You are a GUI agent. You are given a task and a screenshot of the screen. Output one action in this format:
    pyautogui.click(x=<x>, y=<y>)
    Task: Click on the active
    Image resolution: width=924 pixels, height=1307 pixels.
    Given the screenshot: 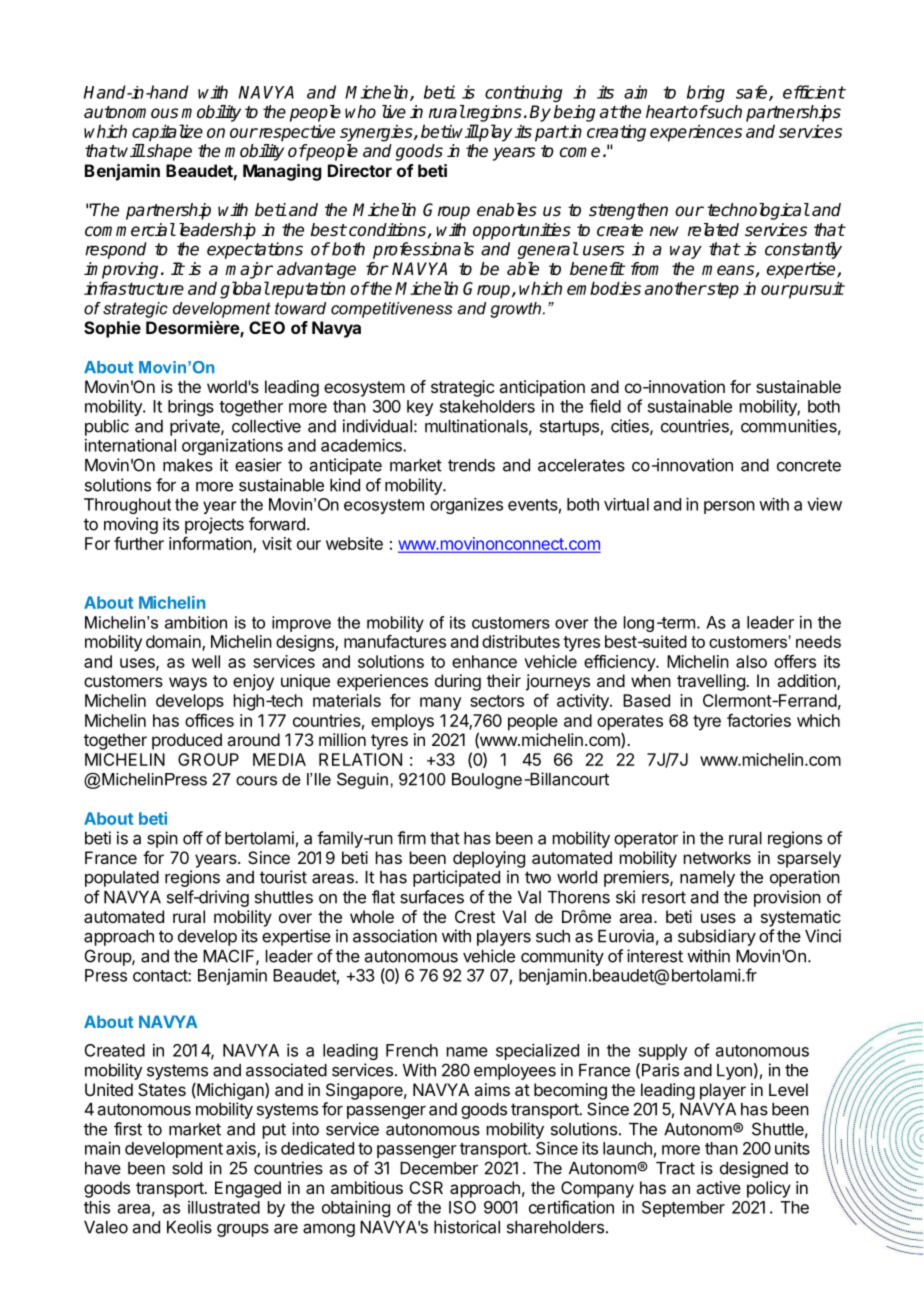 What is the action you would take?
    pyautogui.click(x=718, y=1187)
